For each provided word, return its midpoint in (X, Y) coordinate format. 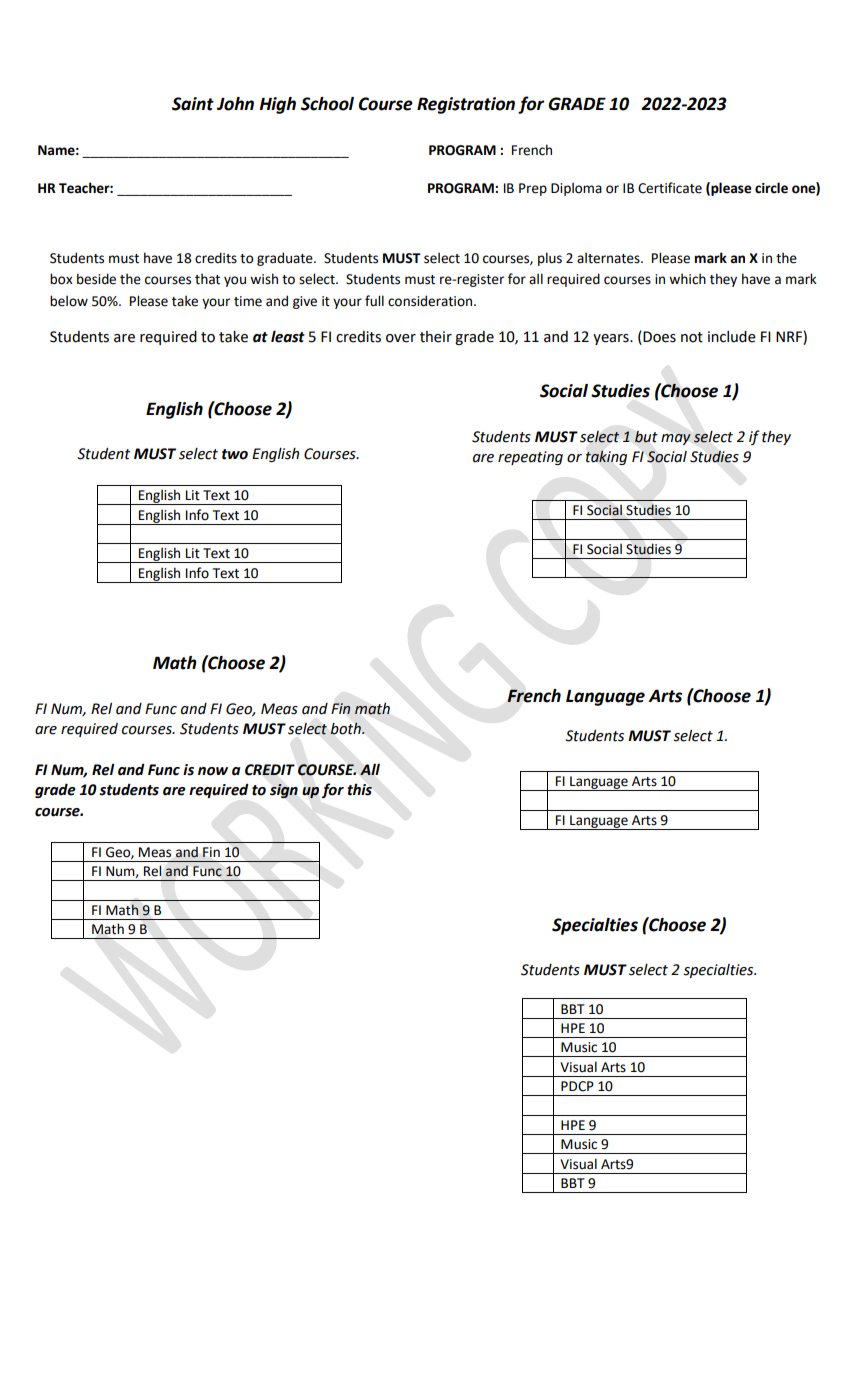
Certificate (670, 188)
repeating (530, 458)
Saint (193, 104)
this (359, 790)
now (213, 771)
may (676, 439)
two (235, 454)
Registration (466, 105)
